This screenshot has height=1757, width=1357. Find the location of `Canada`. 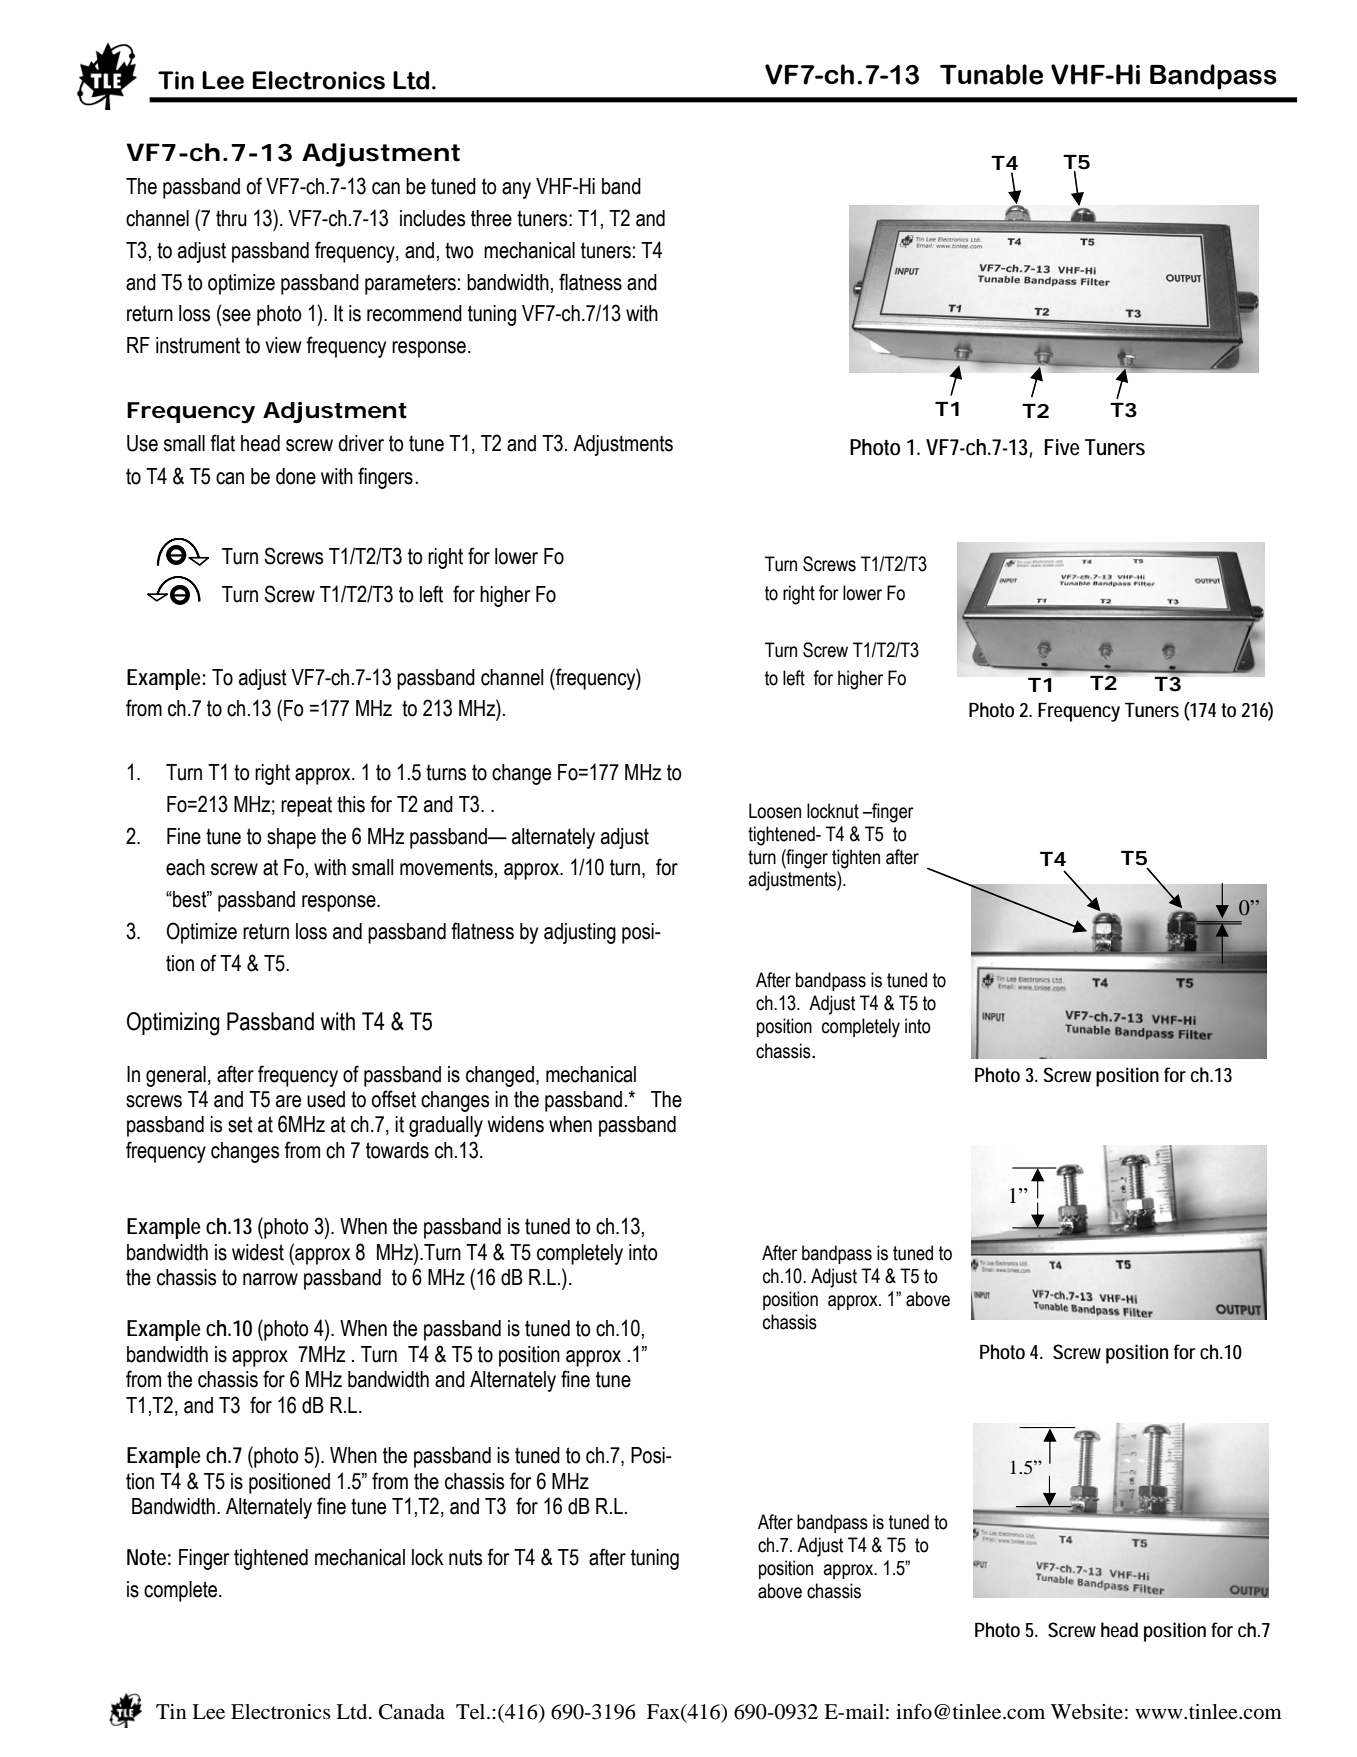

Canada is located at coordinates (412, 1712).
